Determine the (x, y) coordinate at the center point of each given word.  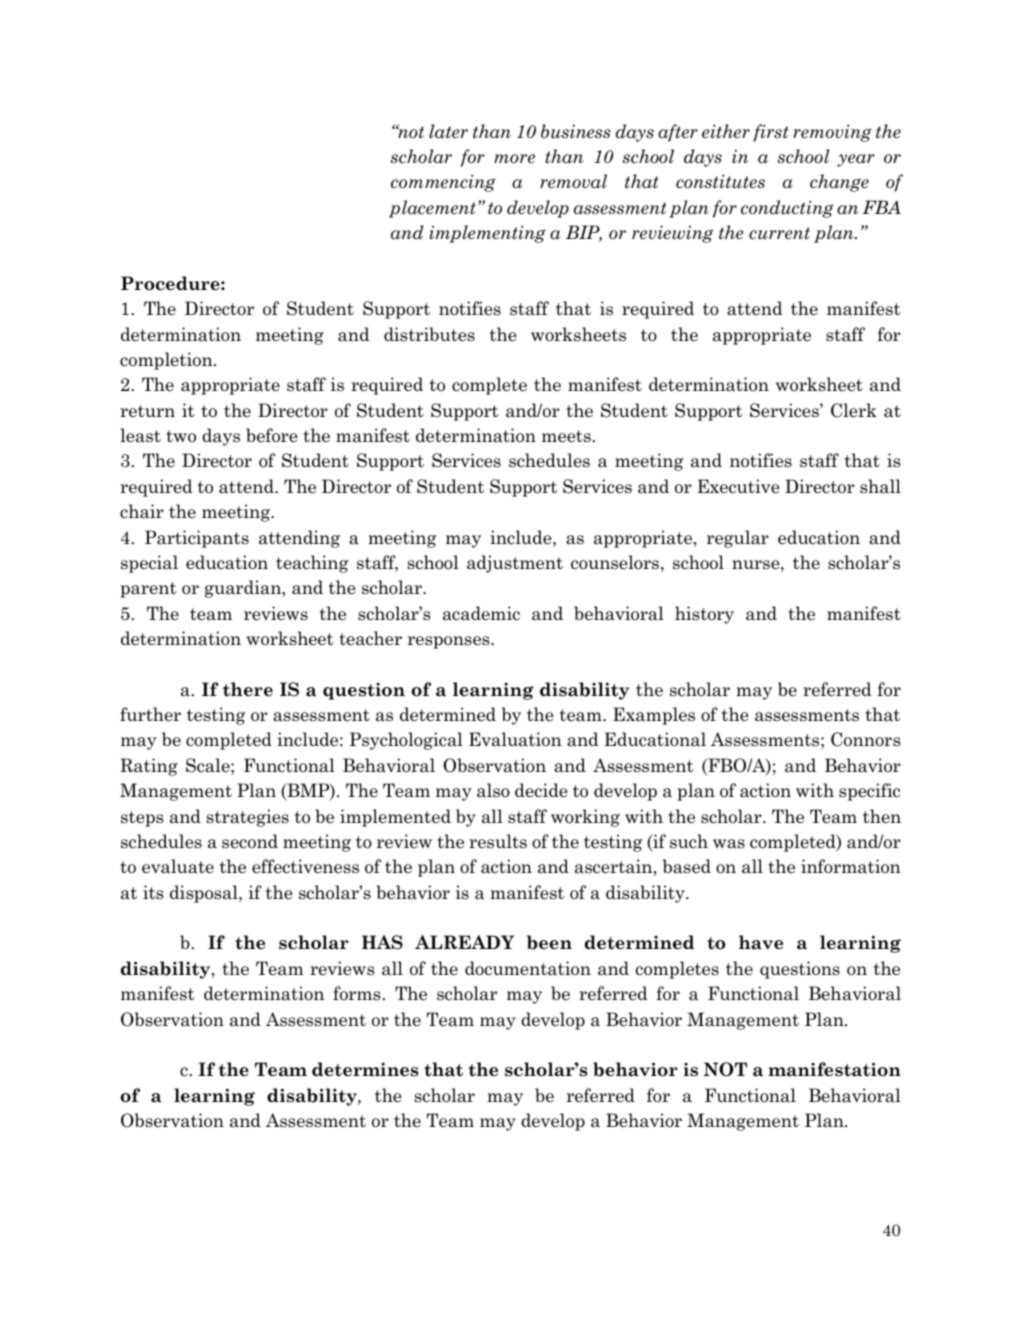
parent (148, 590)
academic (481, 613)
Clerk (854, 410)
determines (365, 1069)
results (498, 841)
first (770, 133)
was (729, 844)
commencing (443, 183)
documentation (528, 968)
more (514, 159)
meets (566, 436)
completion (167, 361)
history (704, 615)
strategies (247, 818)
